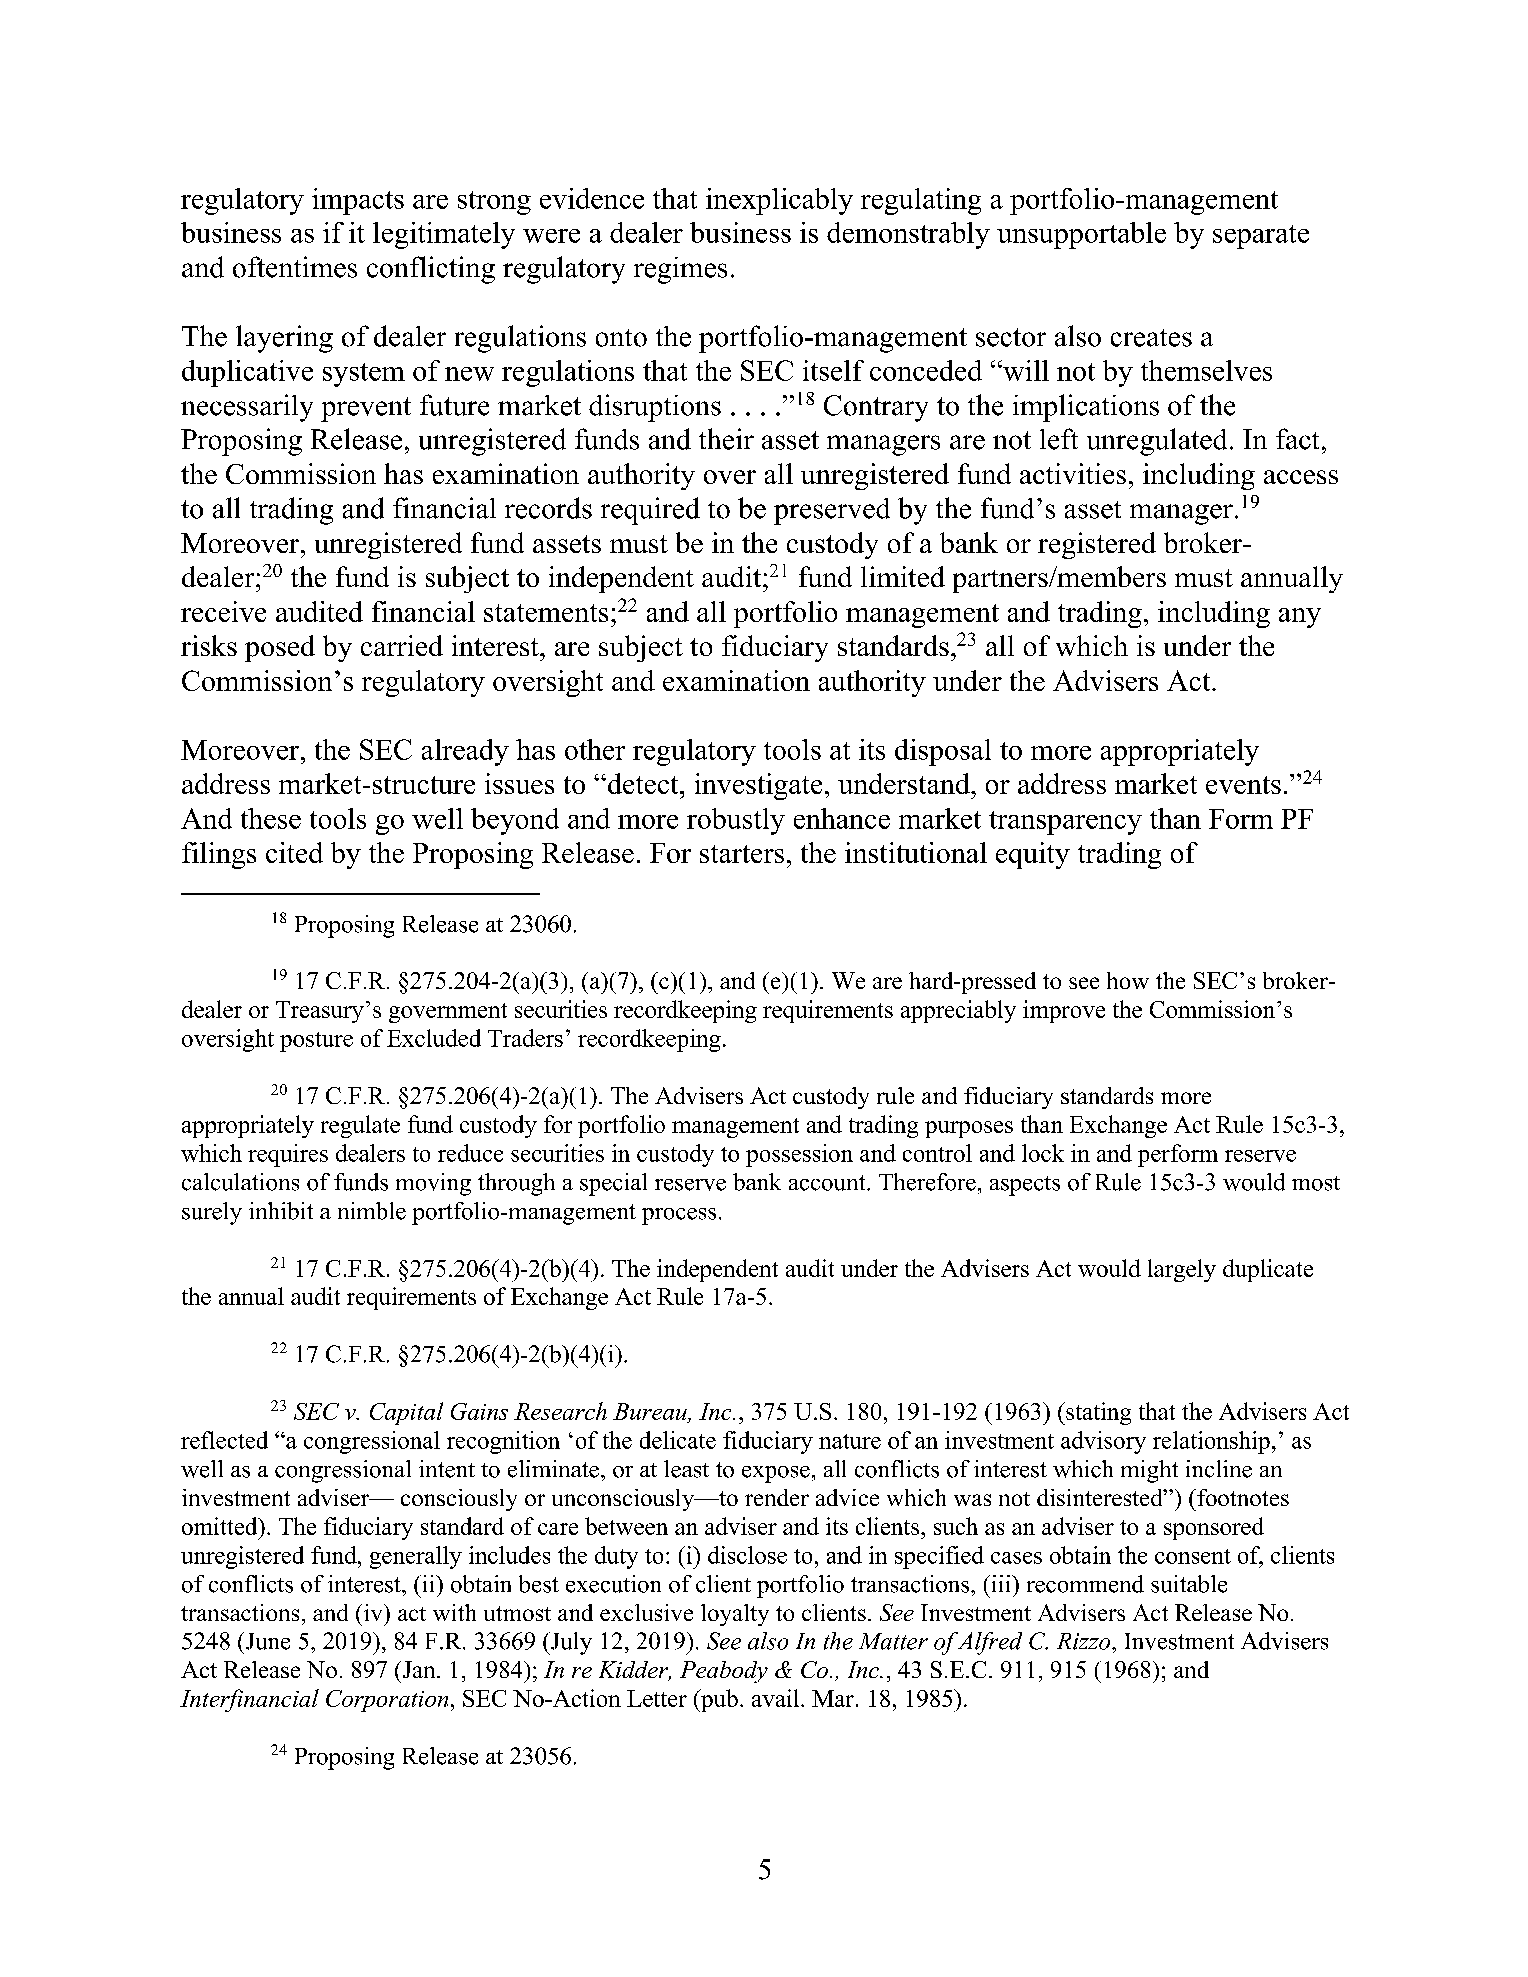 This screenshot has height=1977, width=1528. What do you see at coordinates (903, 576) in the screenshot?
I see `limited` at bounding box center [903, 576].
